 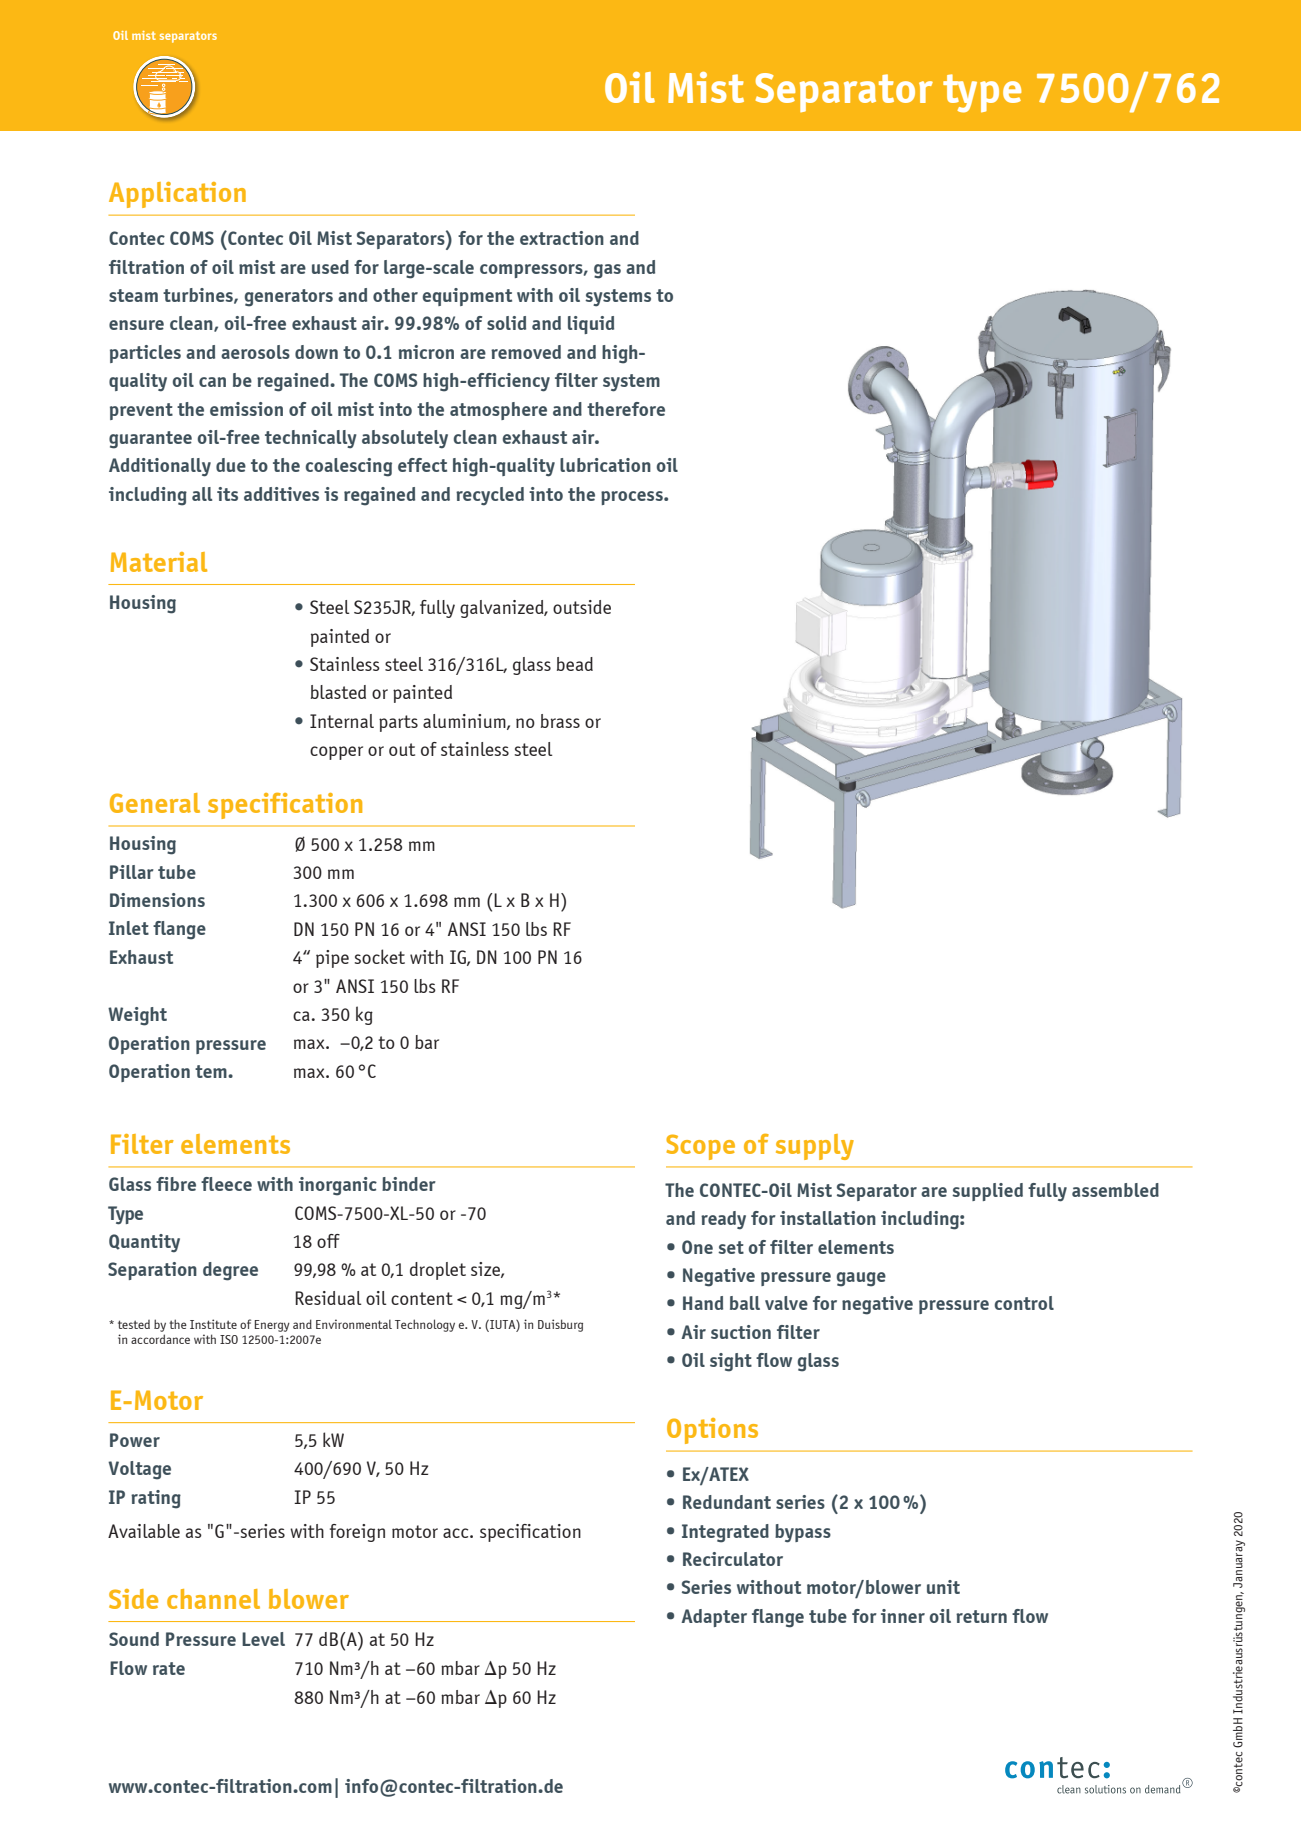 I want to click on Adapter, so click(x=714, y=1618).
